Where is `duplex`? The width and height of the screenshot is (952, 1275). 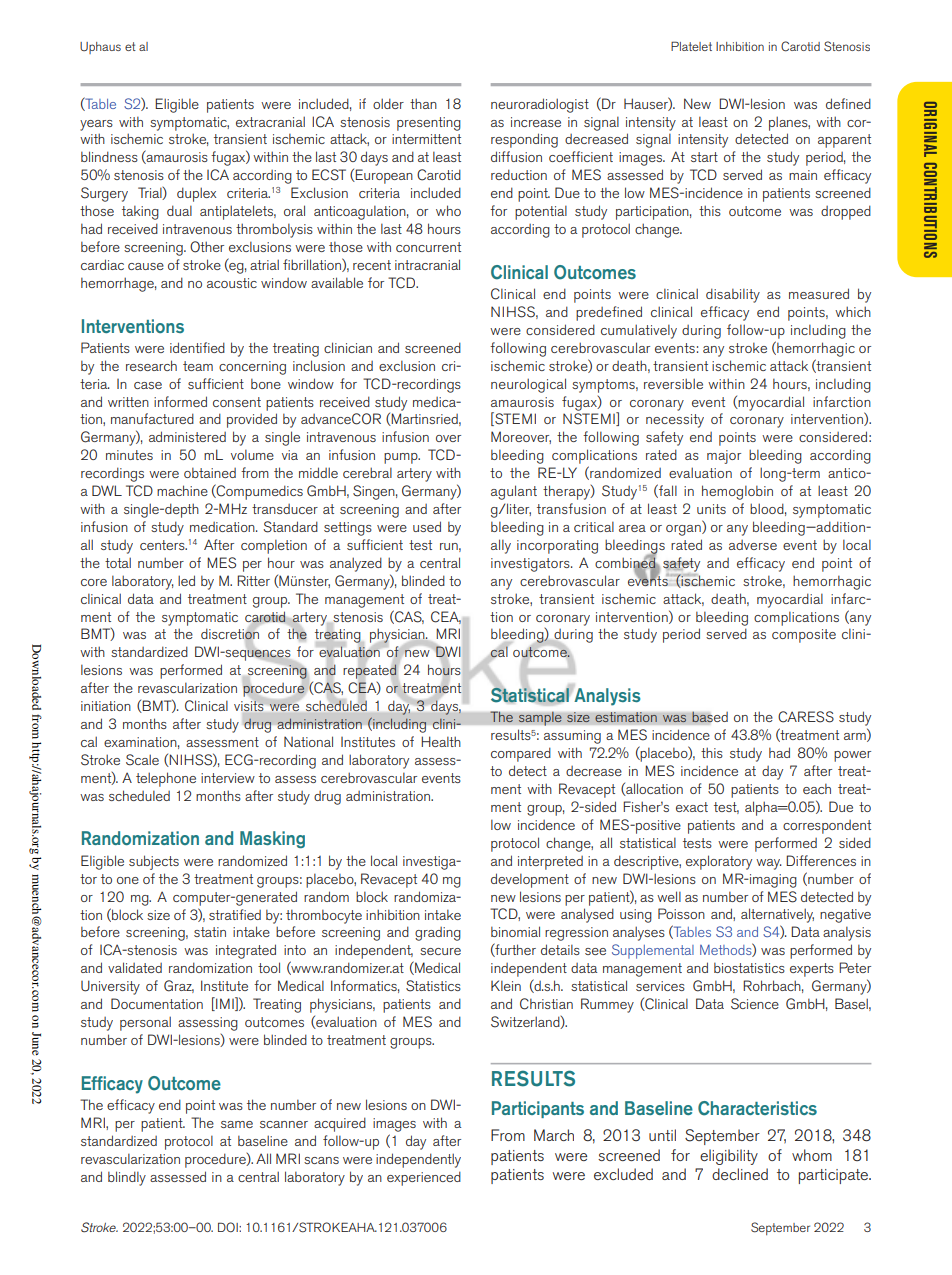 duplex is located at coordinates (196, 194).
